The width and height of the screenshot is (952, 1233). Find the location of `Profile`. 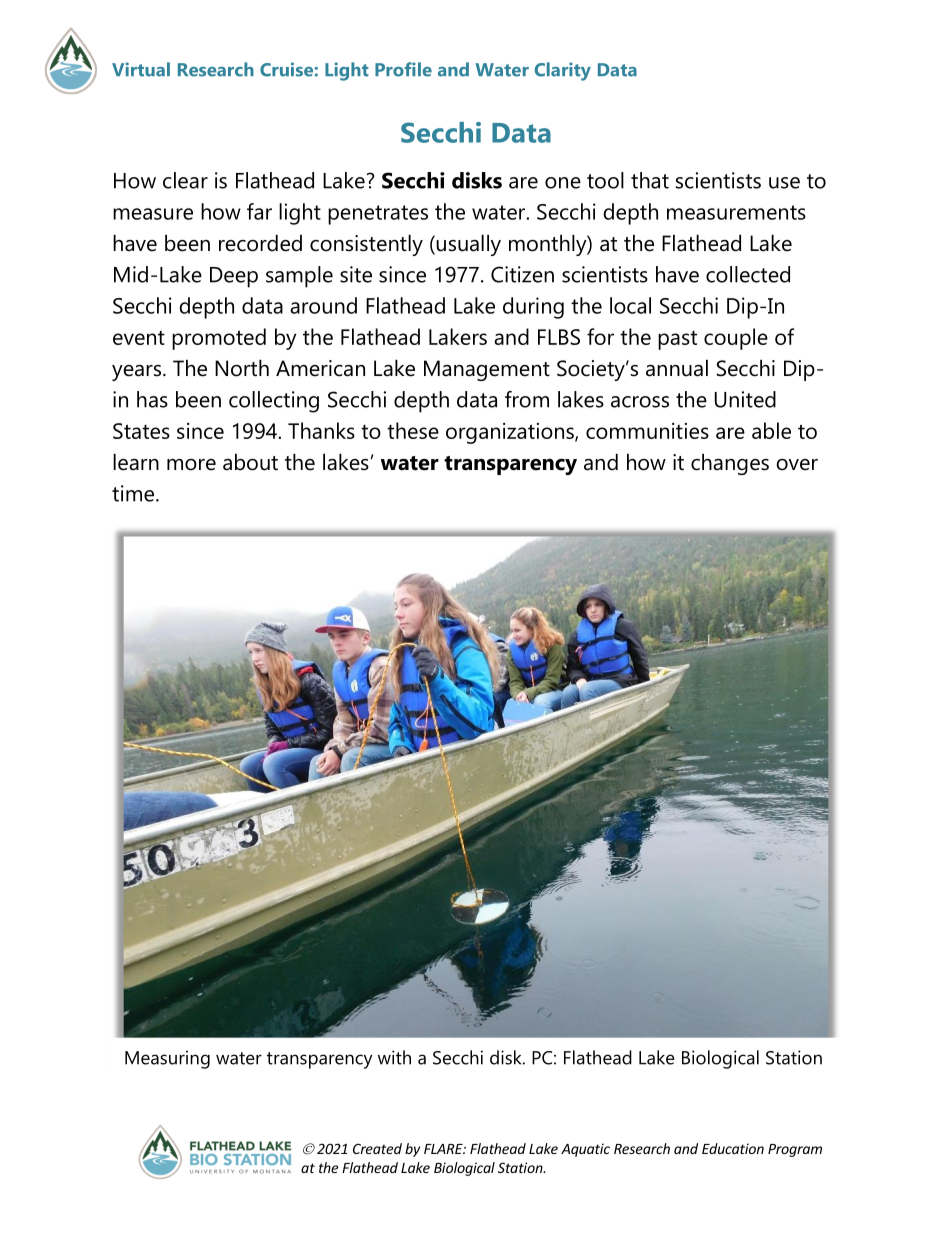

Profile is located at coordinates (403, 69).
